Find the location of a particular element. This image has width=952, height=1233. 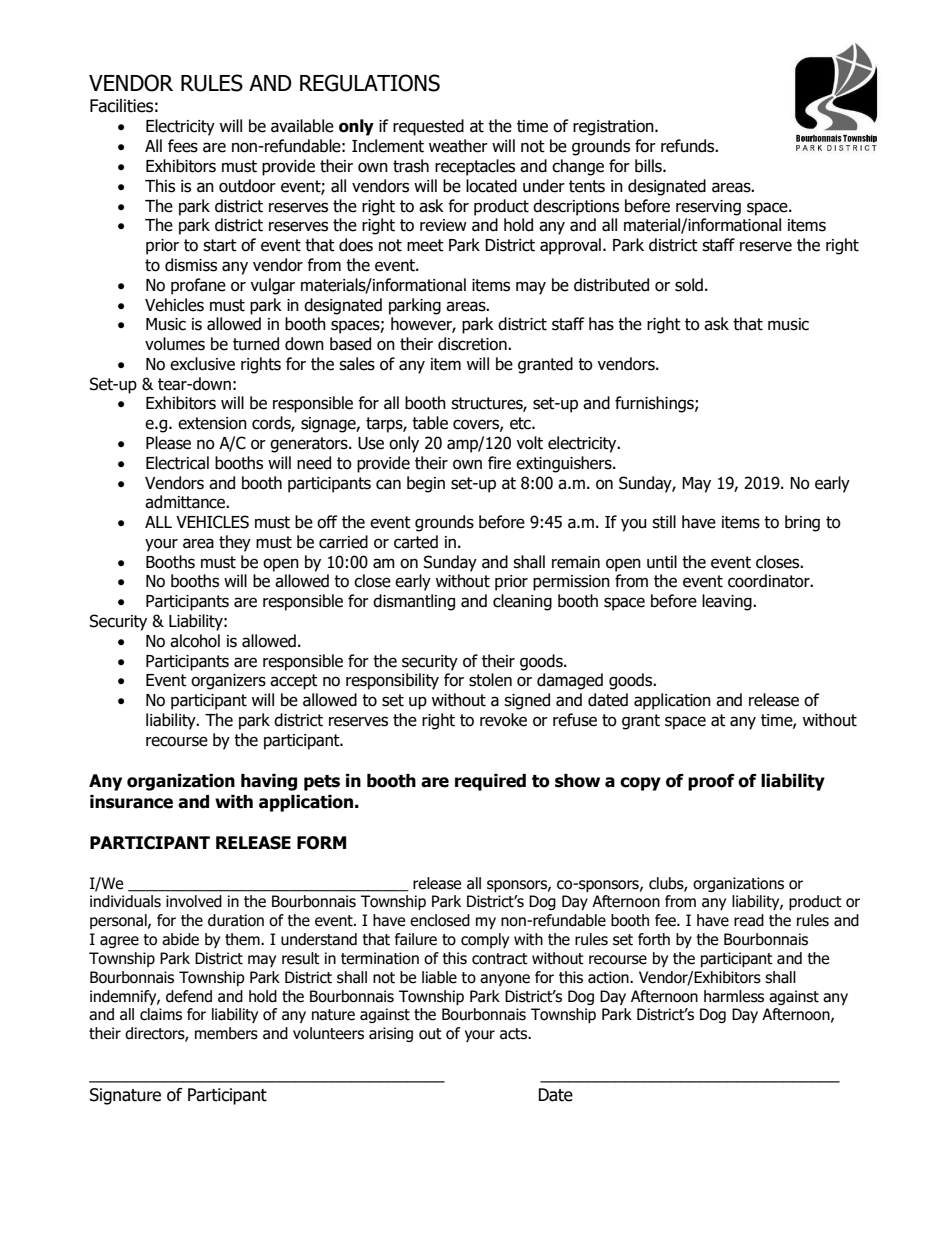

still is located at coordinates (664, 522).
